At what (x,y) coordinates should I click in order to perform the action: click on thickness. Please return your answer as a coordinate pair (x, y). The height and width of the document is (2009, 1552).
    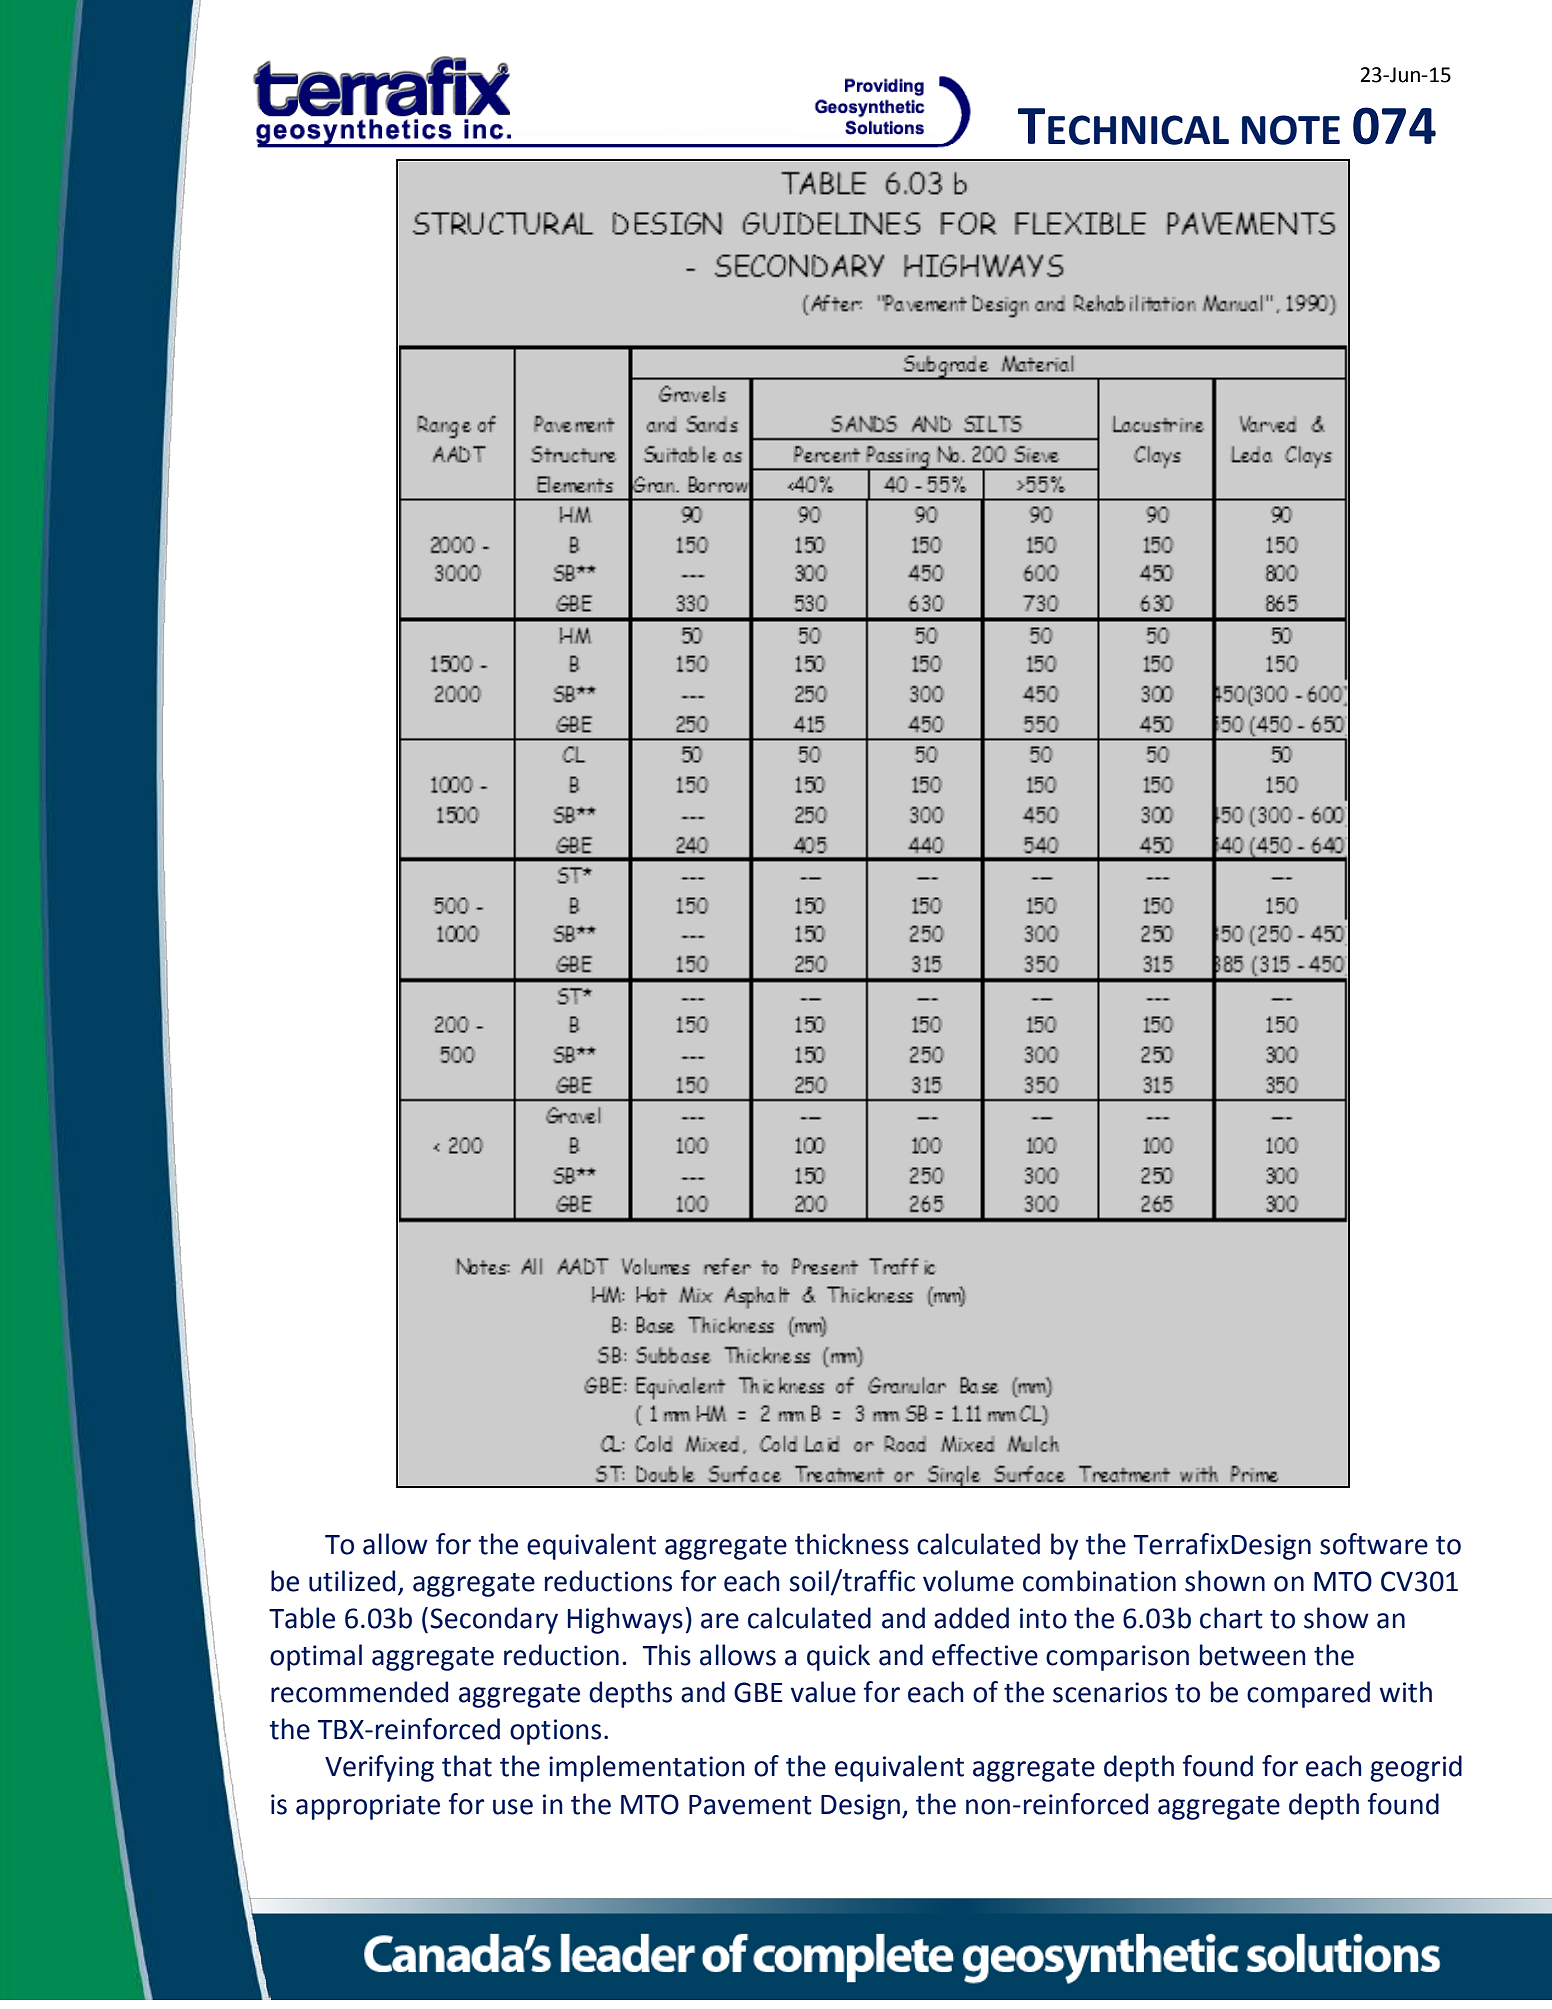
    Looking at the image, I should click on (852, 1544).
